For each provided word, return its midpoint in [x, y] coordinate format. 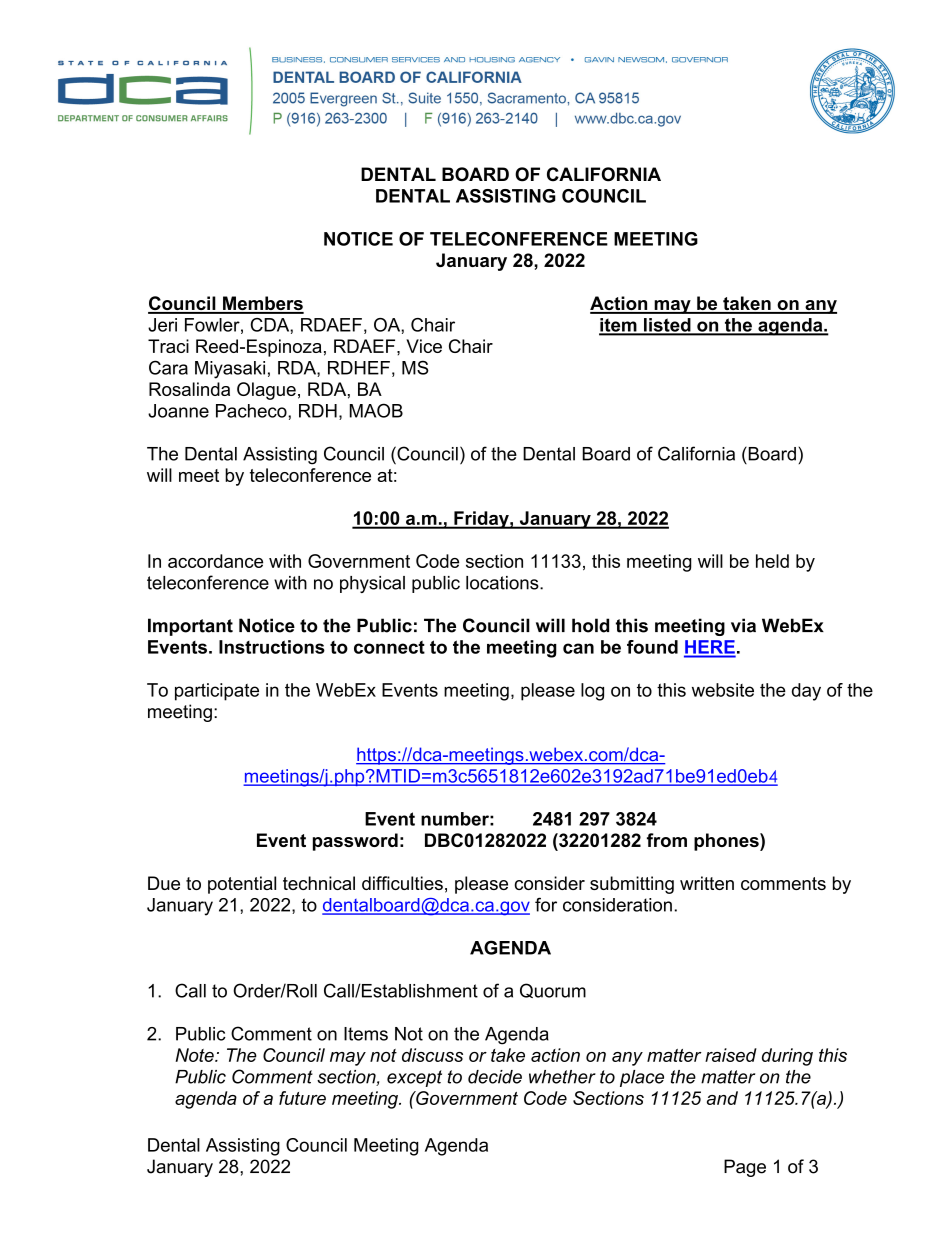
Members [262, 304]
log [592, 692]
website [723, 690]
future [302, 1098]
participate [217, 692]
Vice [424, 346]
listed [667, 326]
